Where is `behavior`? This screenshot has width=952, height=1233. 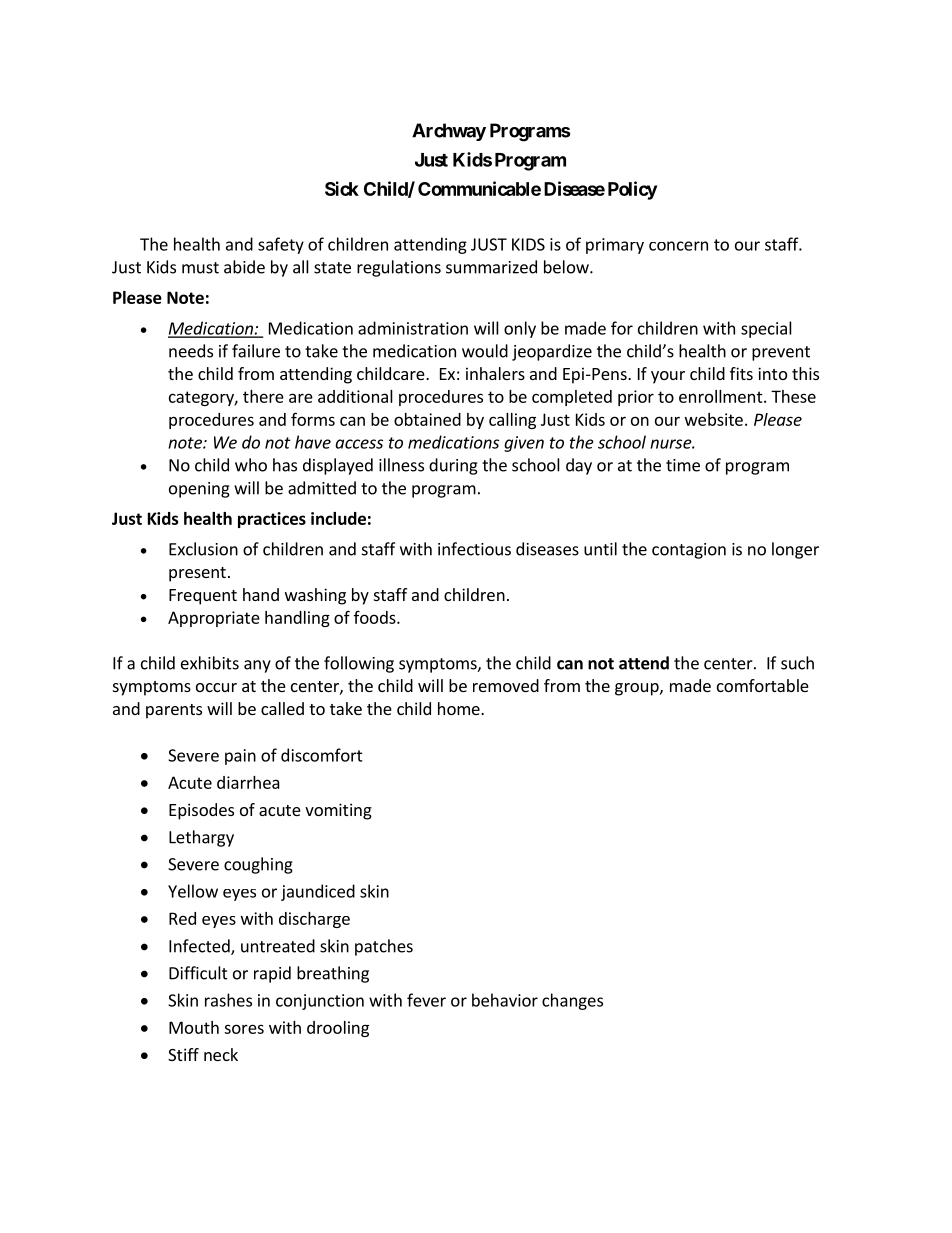 behavior is located at coordinates (505, 1000).
